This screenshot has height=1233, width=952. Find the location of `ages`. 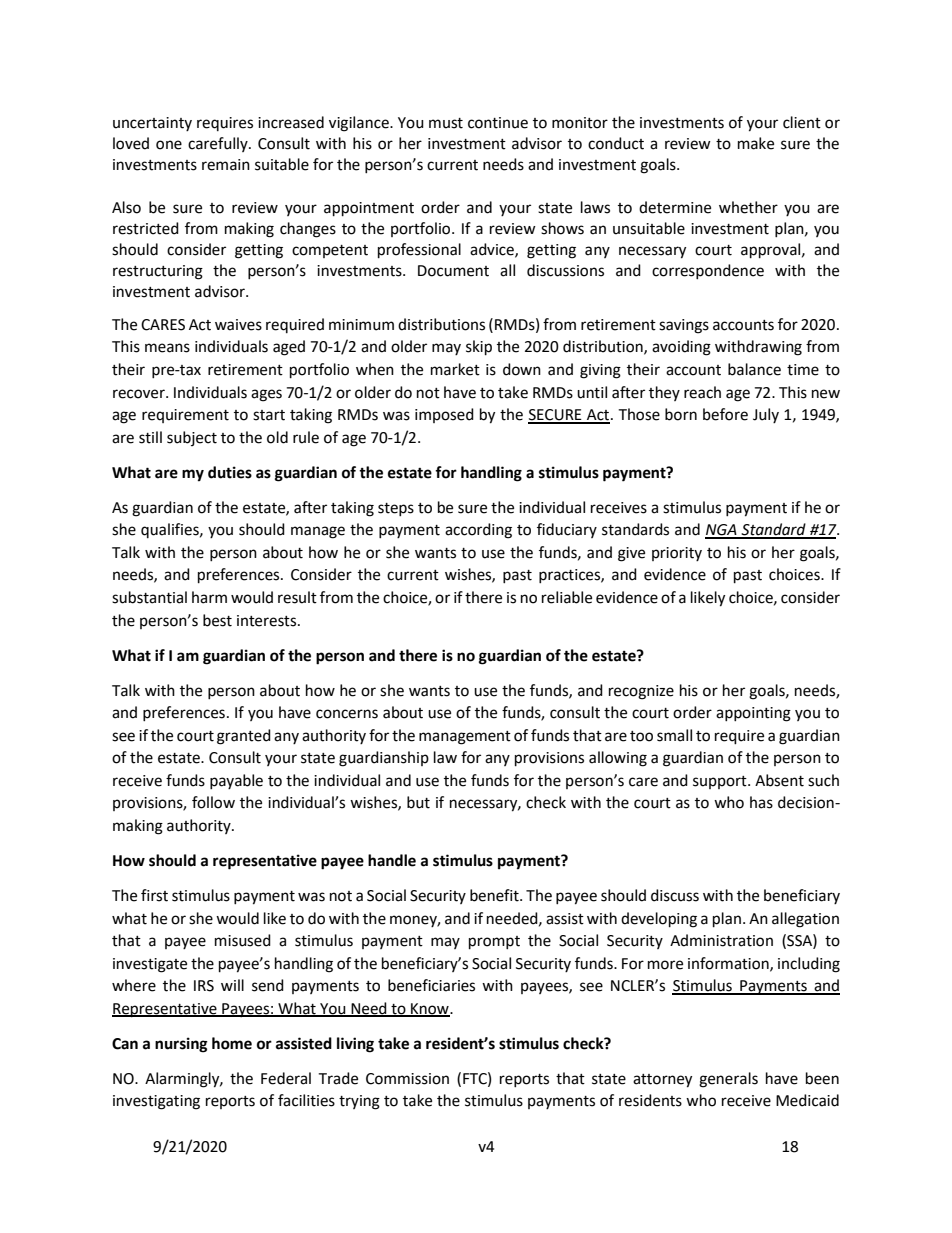

ages is located at coordinates (266, 395).
